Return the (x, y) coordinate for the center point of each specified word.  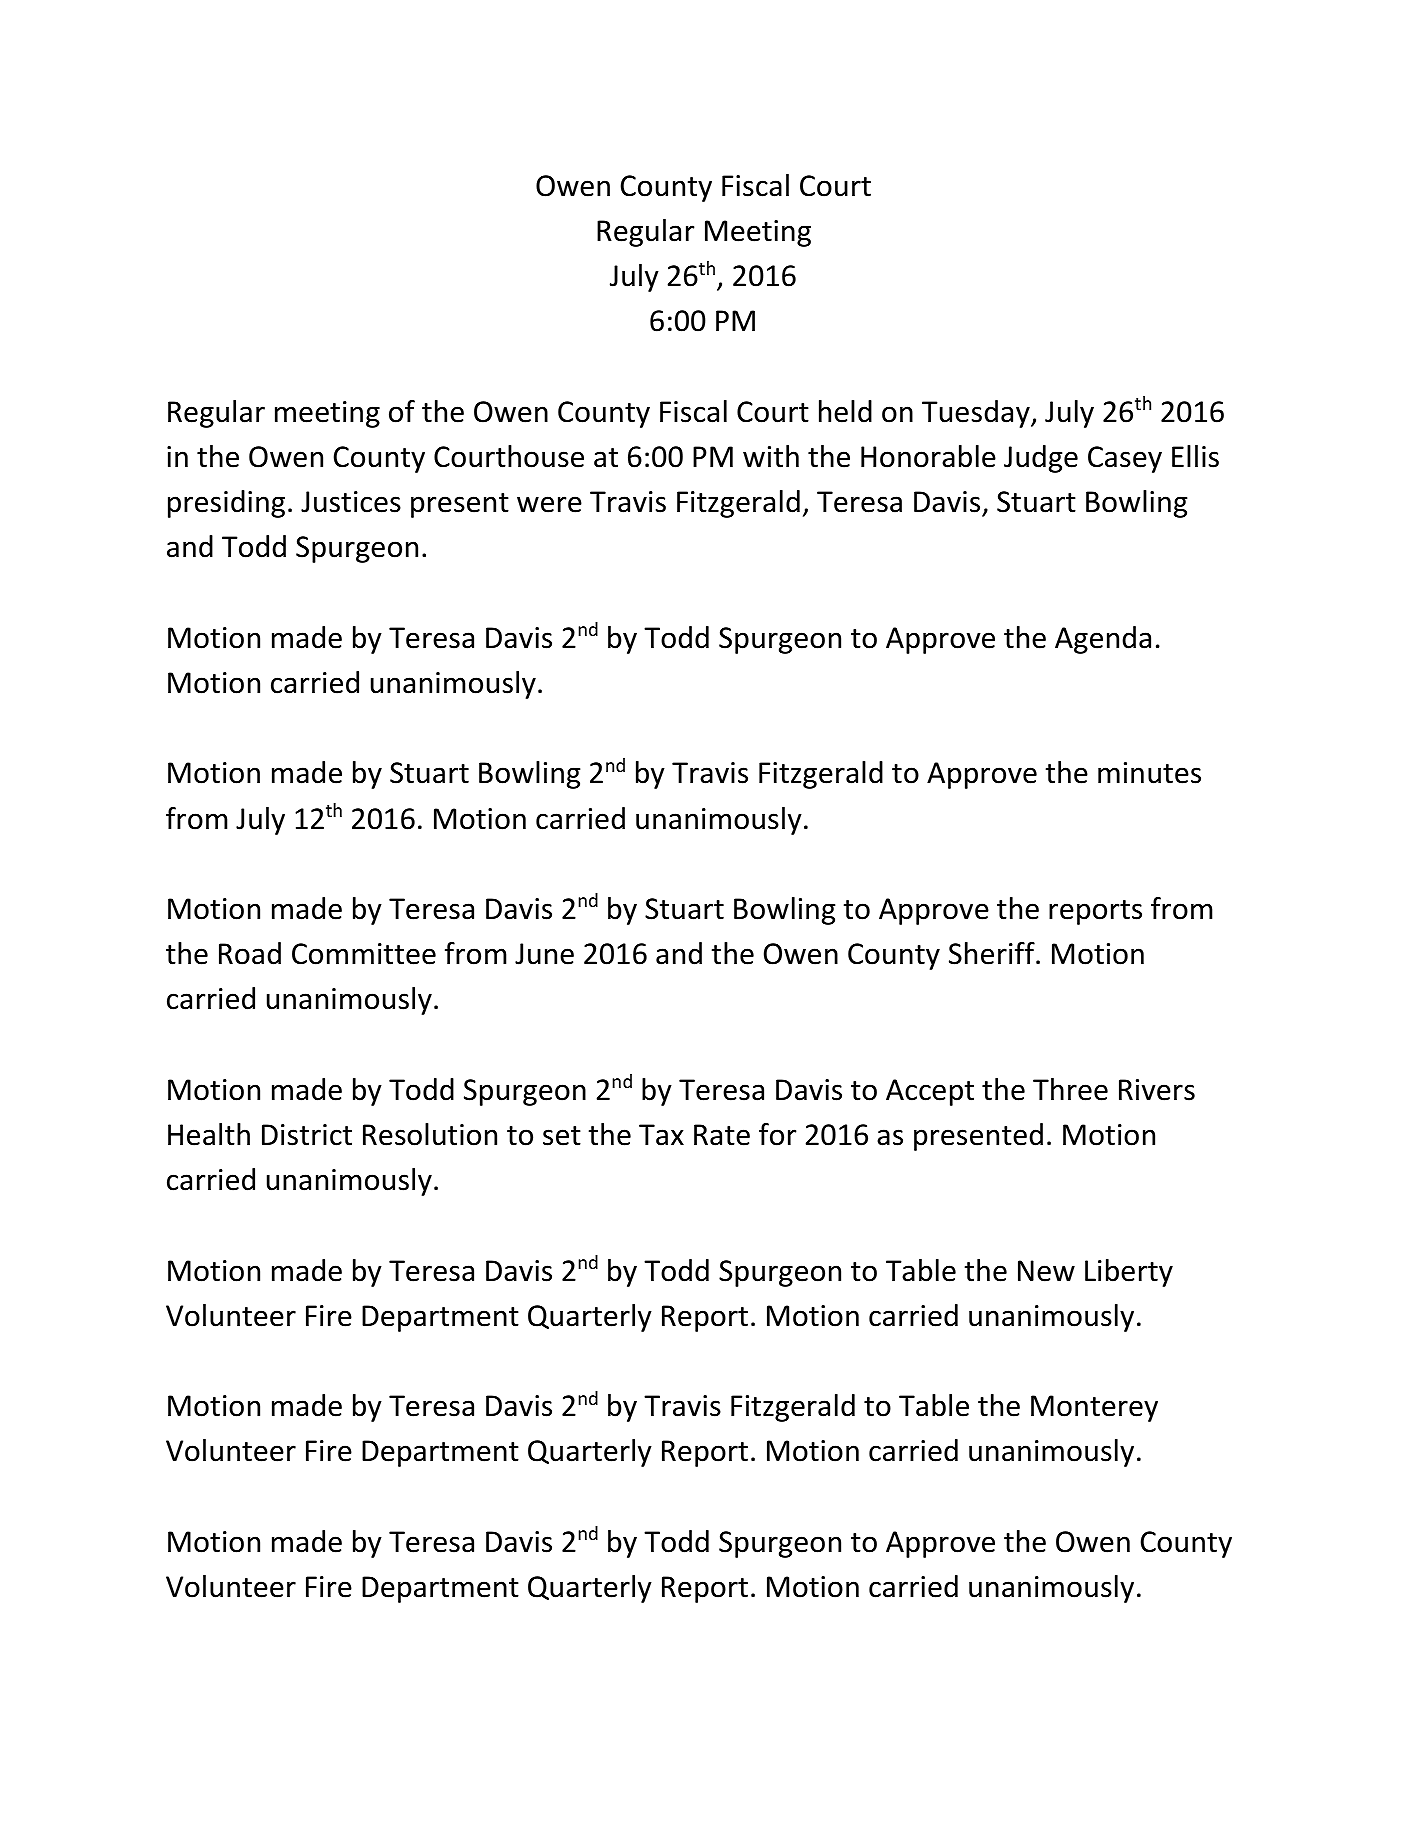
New (1046, 1271)
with (771, 456)
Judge (1041, 459)
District (307, 1135)
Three (1070, 1089)
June (544, 954)
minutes (1149, 773)
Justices (351, 502)
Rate (722, 1135)
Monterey (1094, 1408)
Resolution (430, 1134)
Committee (364, 954)
